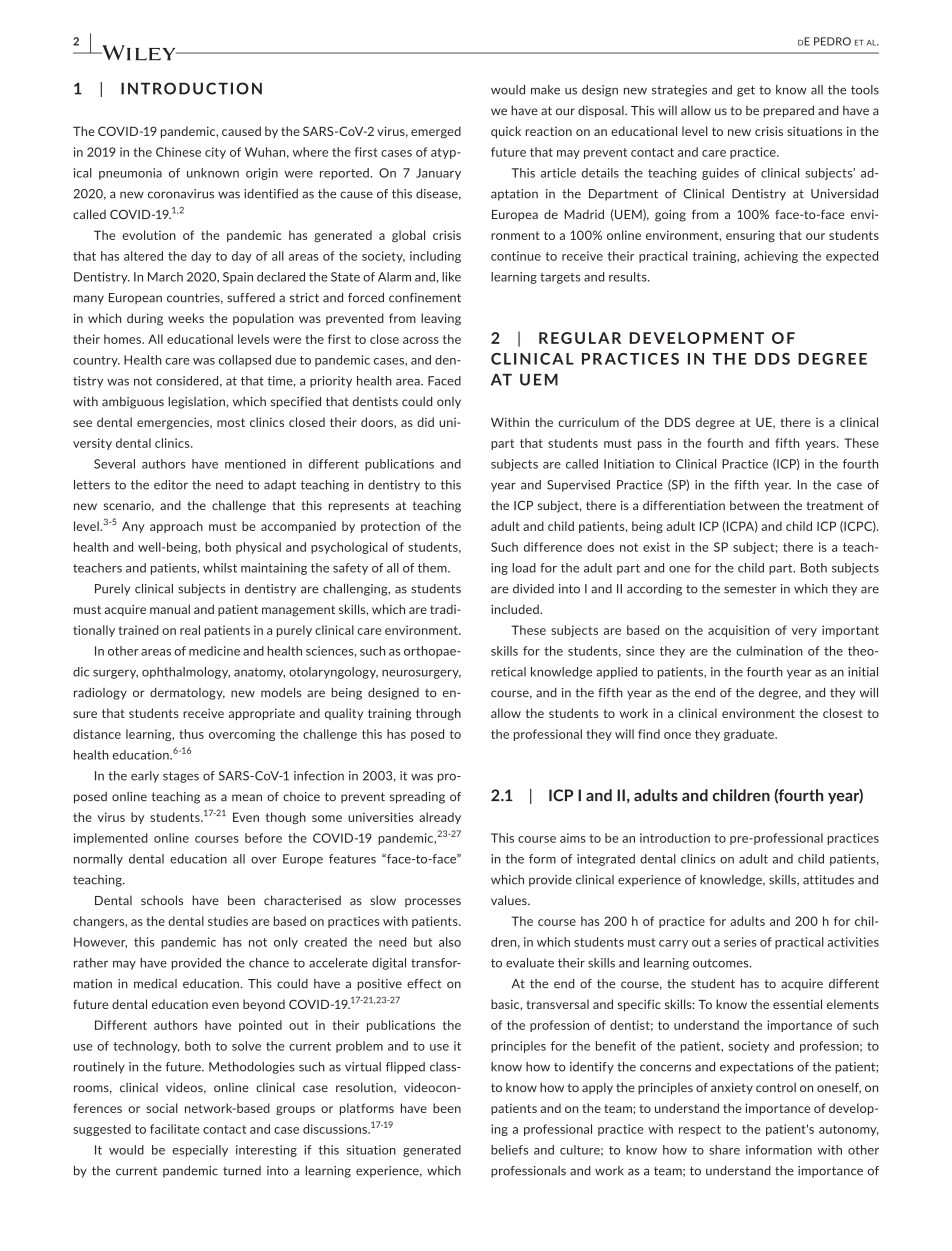  What do you see at coordinates (450, 942) in the page?
I see `also` at bounding box center [450, 942].
